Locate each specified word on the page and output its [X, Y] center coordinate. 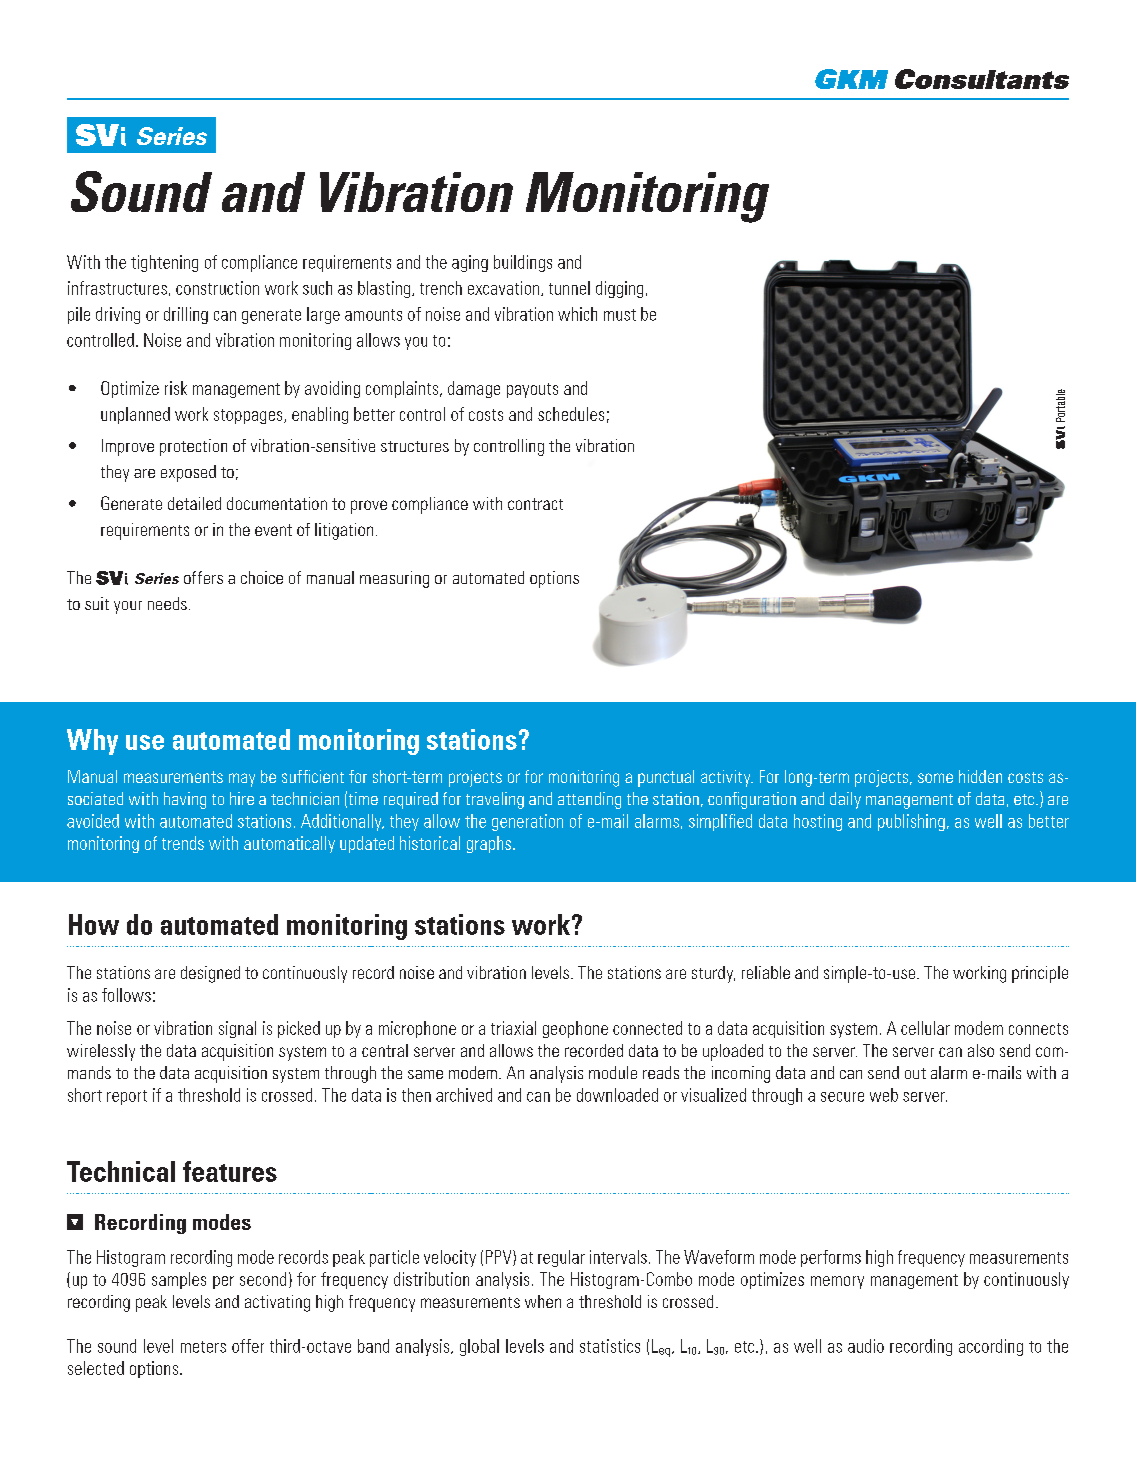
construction [217, 288]
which [577, 314]
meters [203, 1347]
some [935, 778]
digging [619, 289]
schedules [571, 414]
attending [589, 800]
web [884, 1095]
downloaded [617, 1095]
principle [1040, 974]
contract [535, 504]
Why [92, 742]
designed [210, 974]
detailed [194, 503]
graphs [489, 844]
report [127, 1097]
